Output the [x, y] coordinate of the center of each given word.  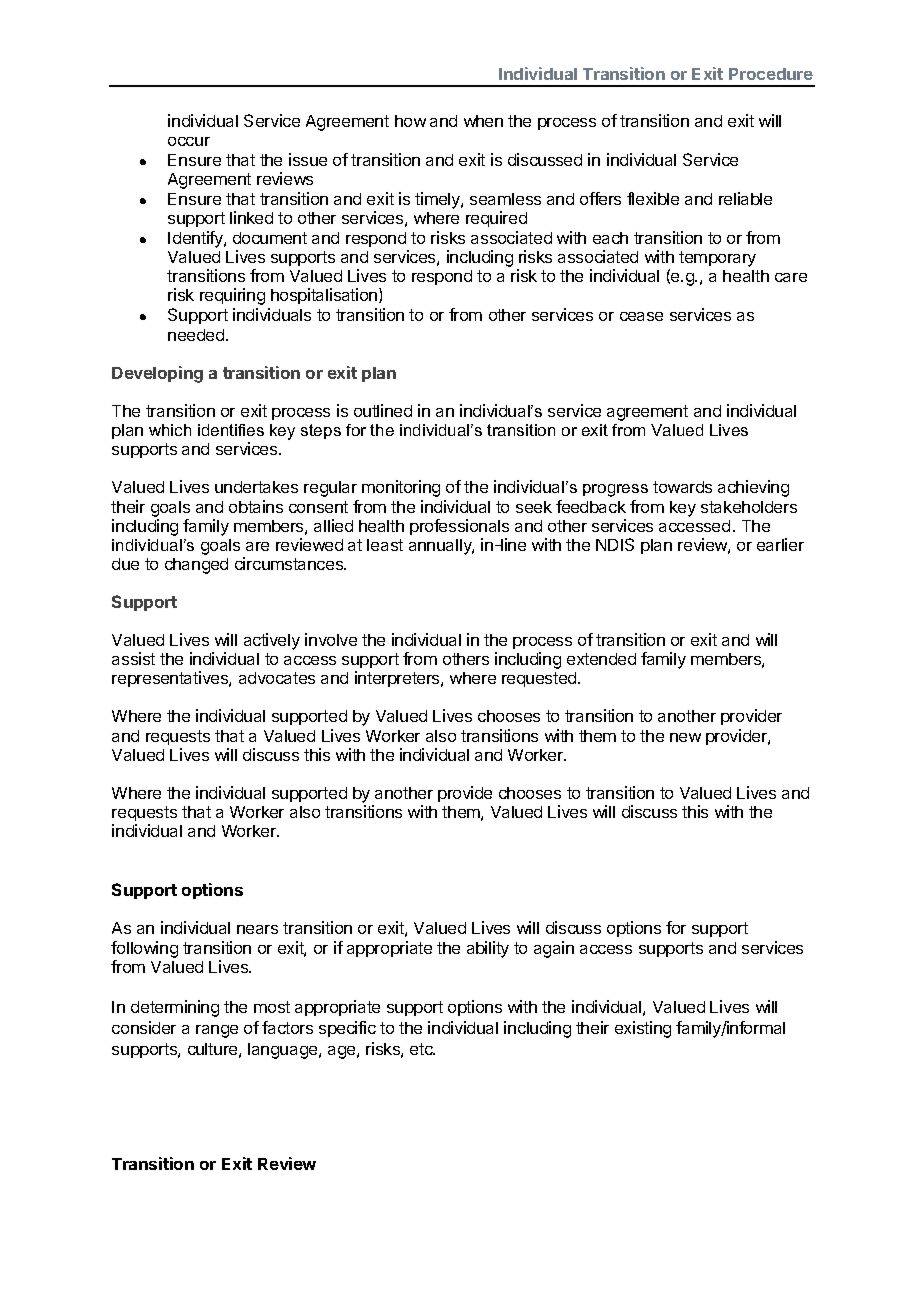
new [685, 737]
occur [189, 141]
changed [196, 566]
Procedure [771, 74]
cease [641, 316]
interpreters [398, 679]
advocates [277, 678]
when [483, 121]
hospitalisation [325, 296]
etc [422, 1049]
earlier [780, 544]
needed [196, 335]
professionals [459, 527]
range [217, 1031]
